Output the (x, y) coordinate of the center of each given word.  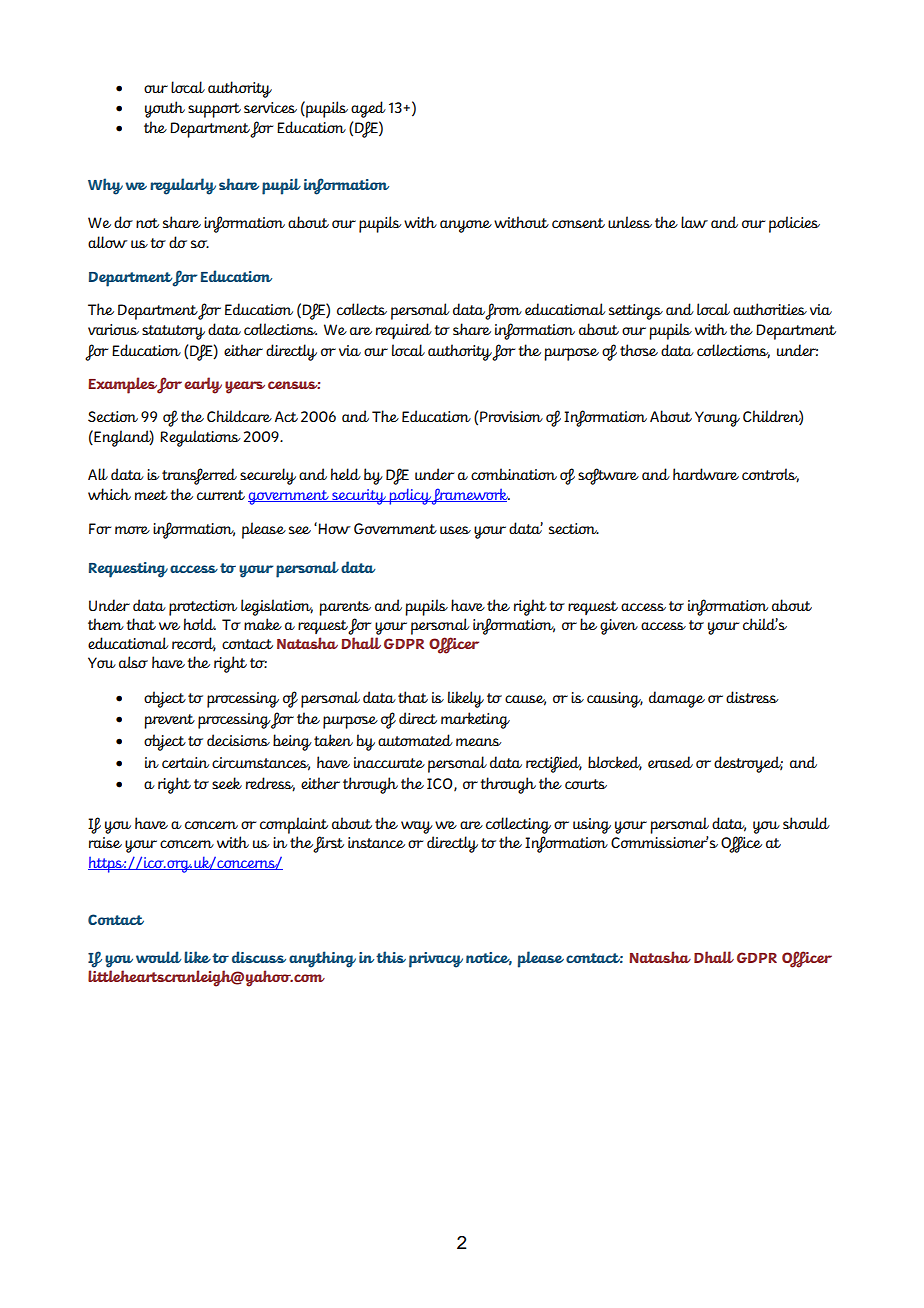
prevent (169, 721)
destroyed (748, 764)
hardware (706, 474)
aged (368, 109)
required (404, 331)
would (159, 957)
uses (455, 530)
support (214, 110)
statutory (173, 332)
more (132, 530)
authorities (770, 309)
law (694, 222)
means (479, 742)
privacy (436, 960)
